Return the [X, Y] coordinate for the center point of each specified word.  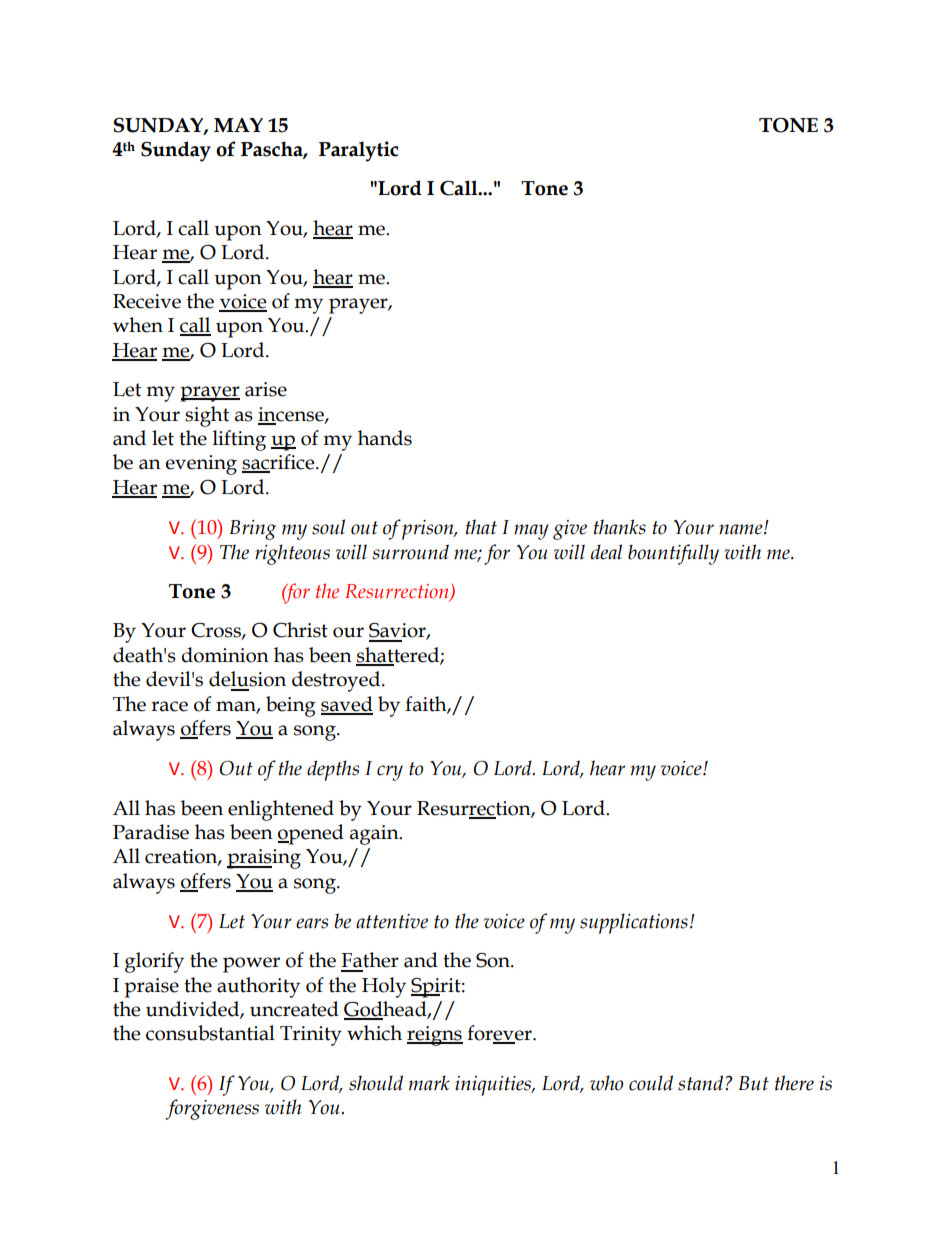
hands [385, 438]
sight [207, 416]
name [742, 529]
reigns [435, 1036]
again [375, 835]
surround [410, 552]
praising [264, 859]
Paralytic [358, 151]
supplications [634, 923]
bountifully [673, 554]
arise [266, 389]
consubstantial [210, 1033]
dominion [225, 655]
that [481, 527]
